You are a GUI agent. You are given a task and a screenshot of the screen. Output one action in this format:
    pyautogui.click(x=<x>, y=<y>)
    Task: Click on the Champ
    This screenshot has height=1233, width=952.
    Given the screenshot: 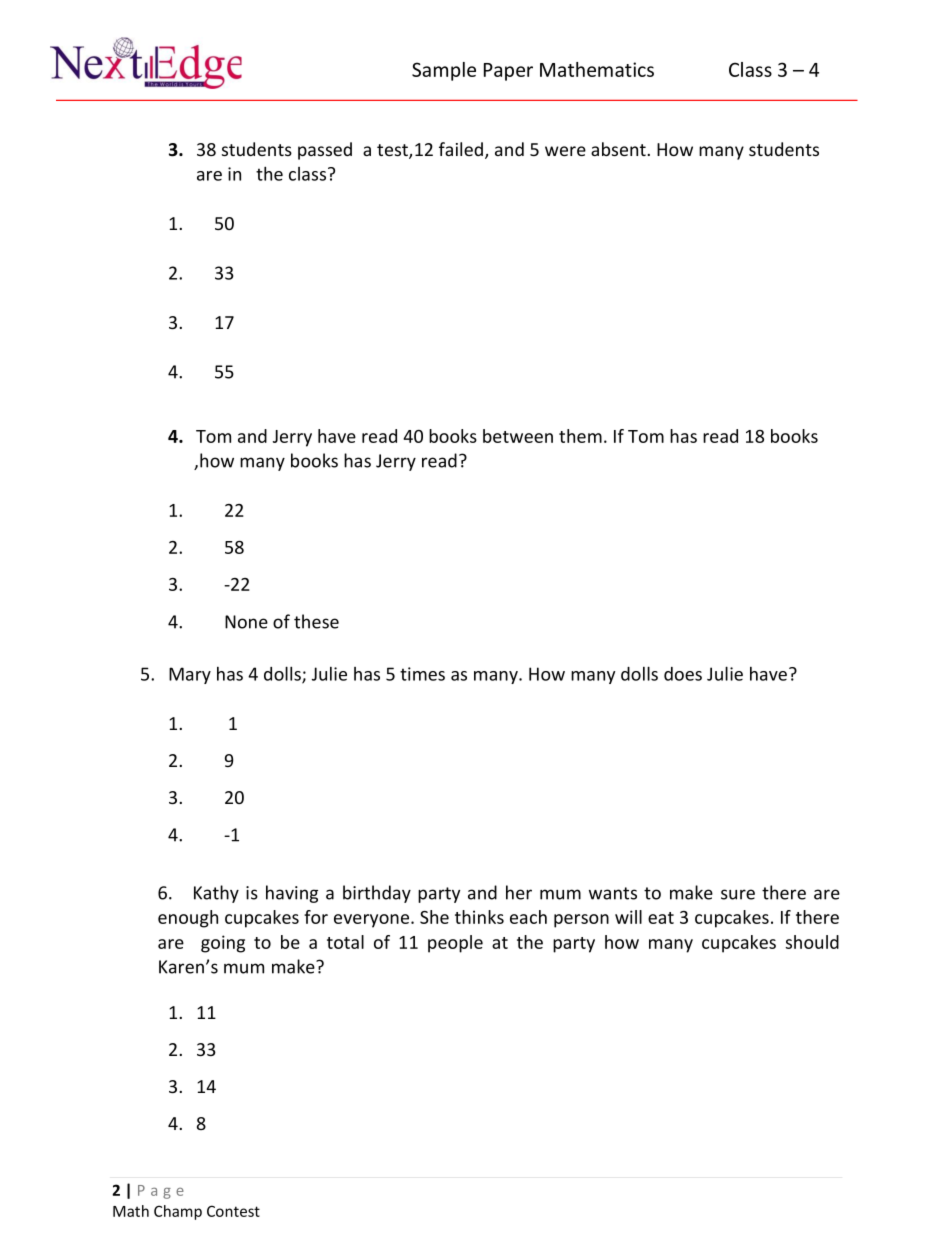 What is the action you would take?
    pyautogui.click(x=178, y=1212)
